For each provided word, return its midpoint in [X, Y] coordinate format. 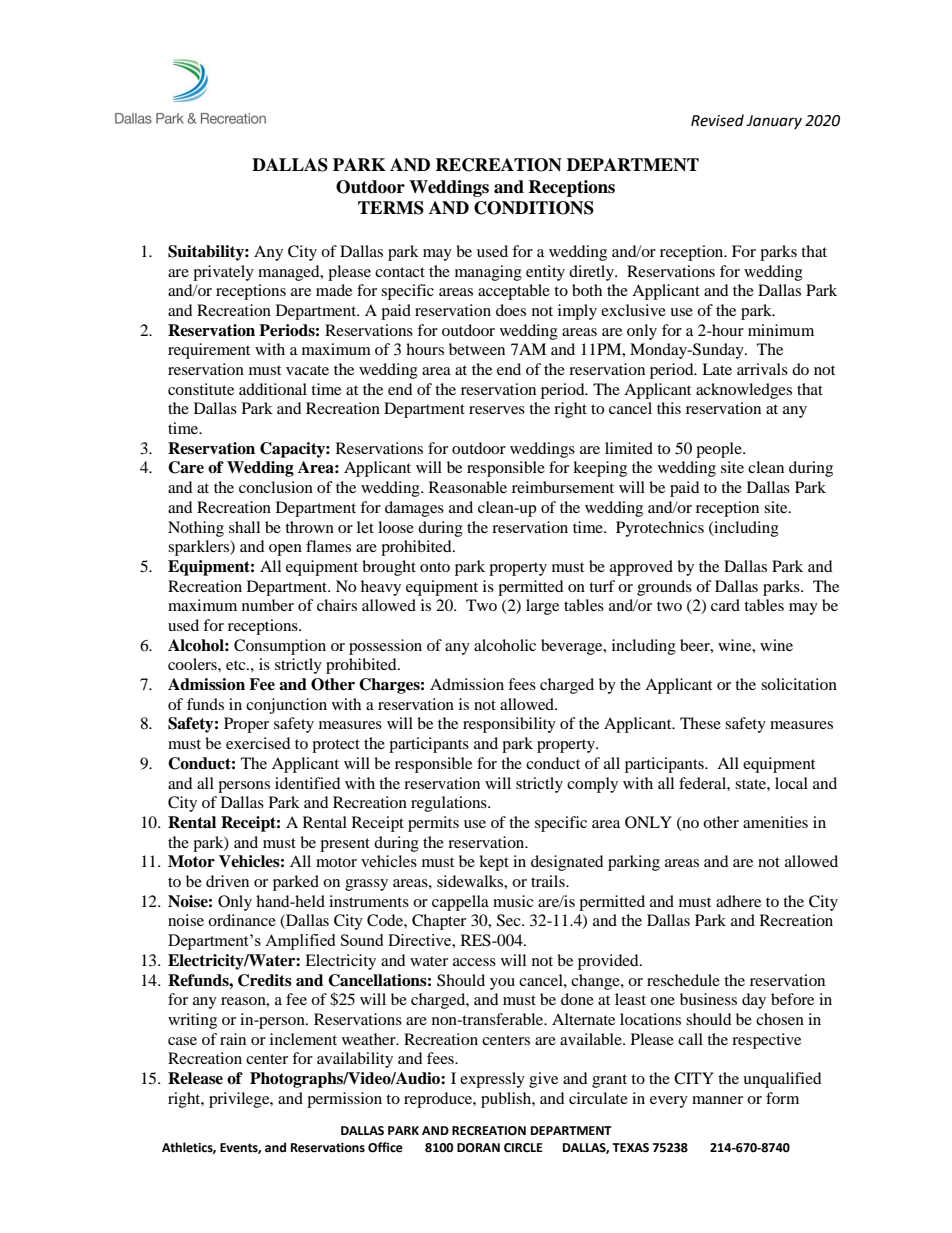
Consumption [280, 647]
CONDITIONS [534, 208]
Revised [717, 120]
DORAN [478, 1148]
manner [717, 1100]
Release [195, 1078]
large [542, 607]
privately [223, 273]
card [725, 605]
